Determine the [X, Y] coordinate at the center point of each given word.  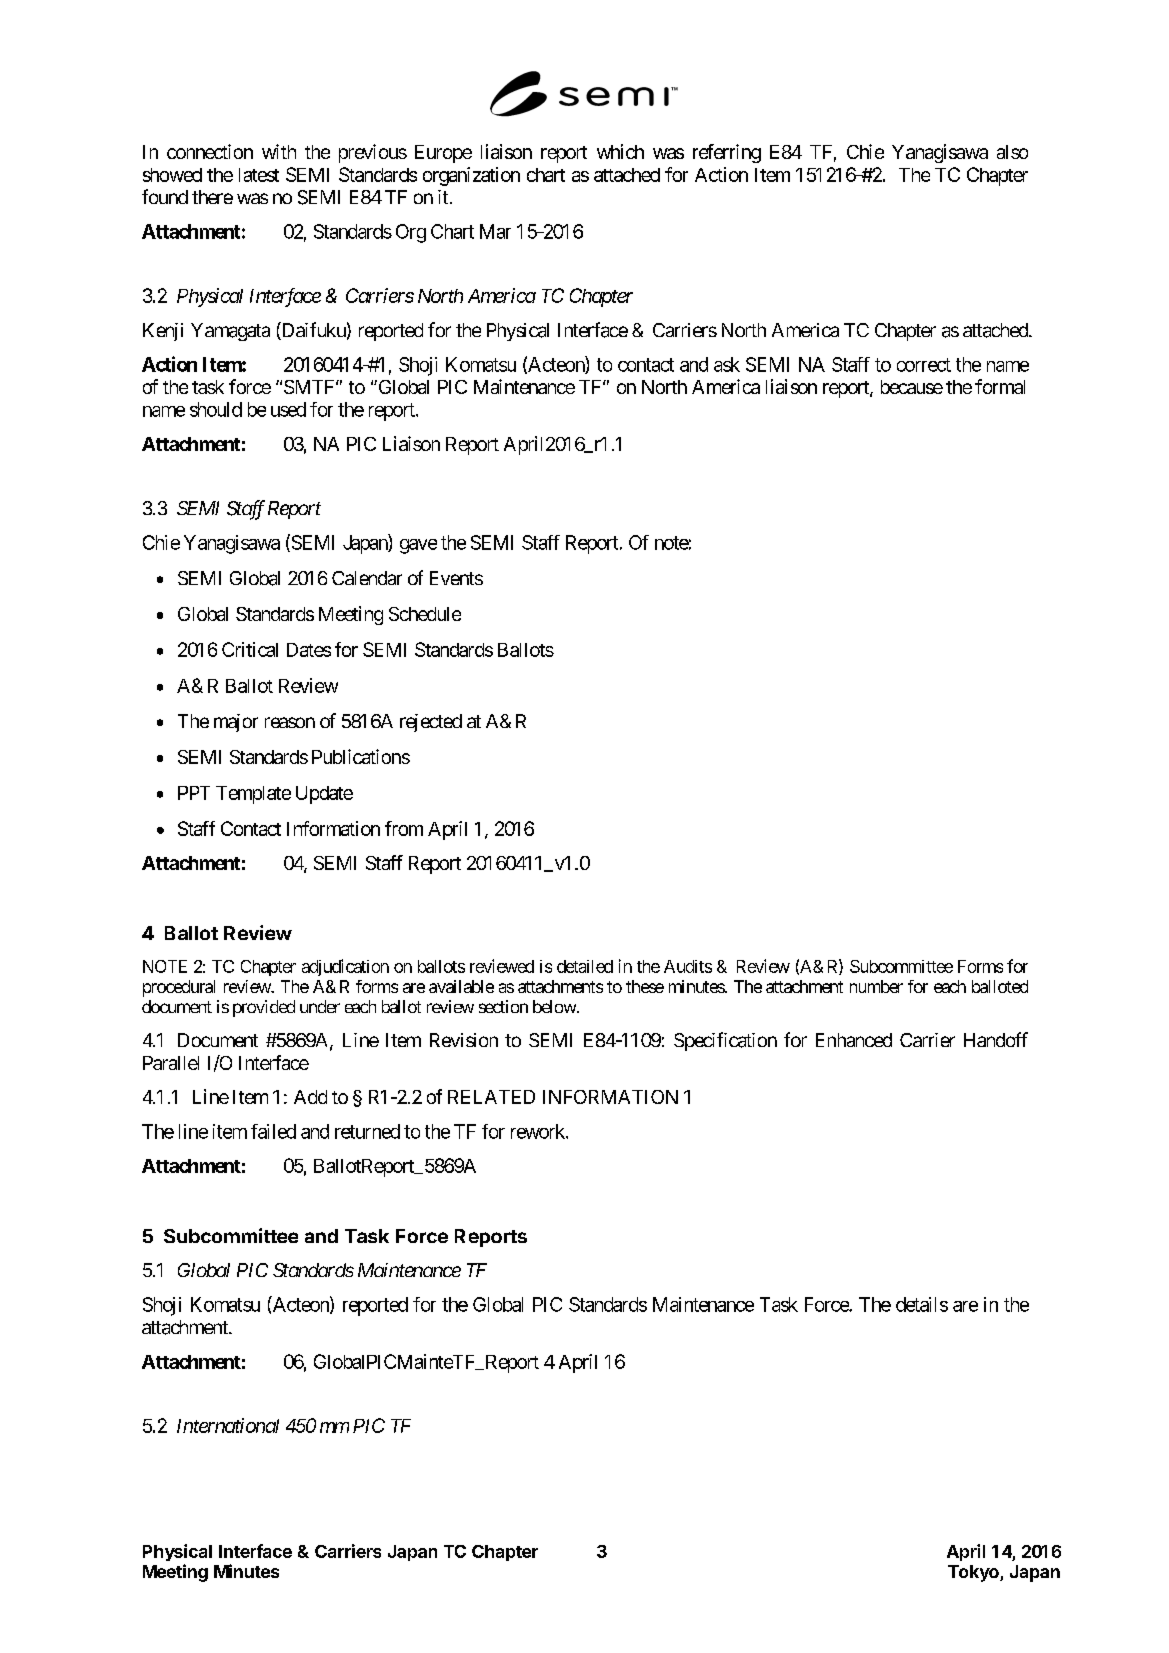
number [876, 986]
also [1012, 152]
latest [259, 175]
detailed [585, 966]
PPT [194, 793]
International [228, 1425]
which [620, 151]
